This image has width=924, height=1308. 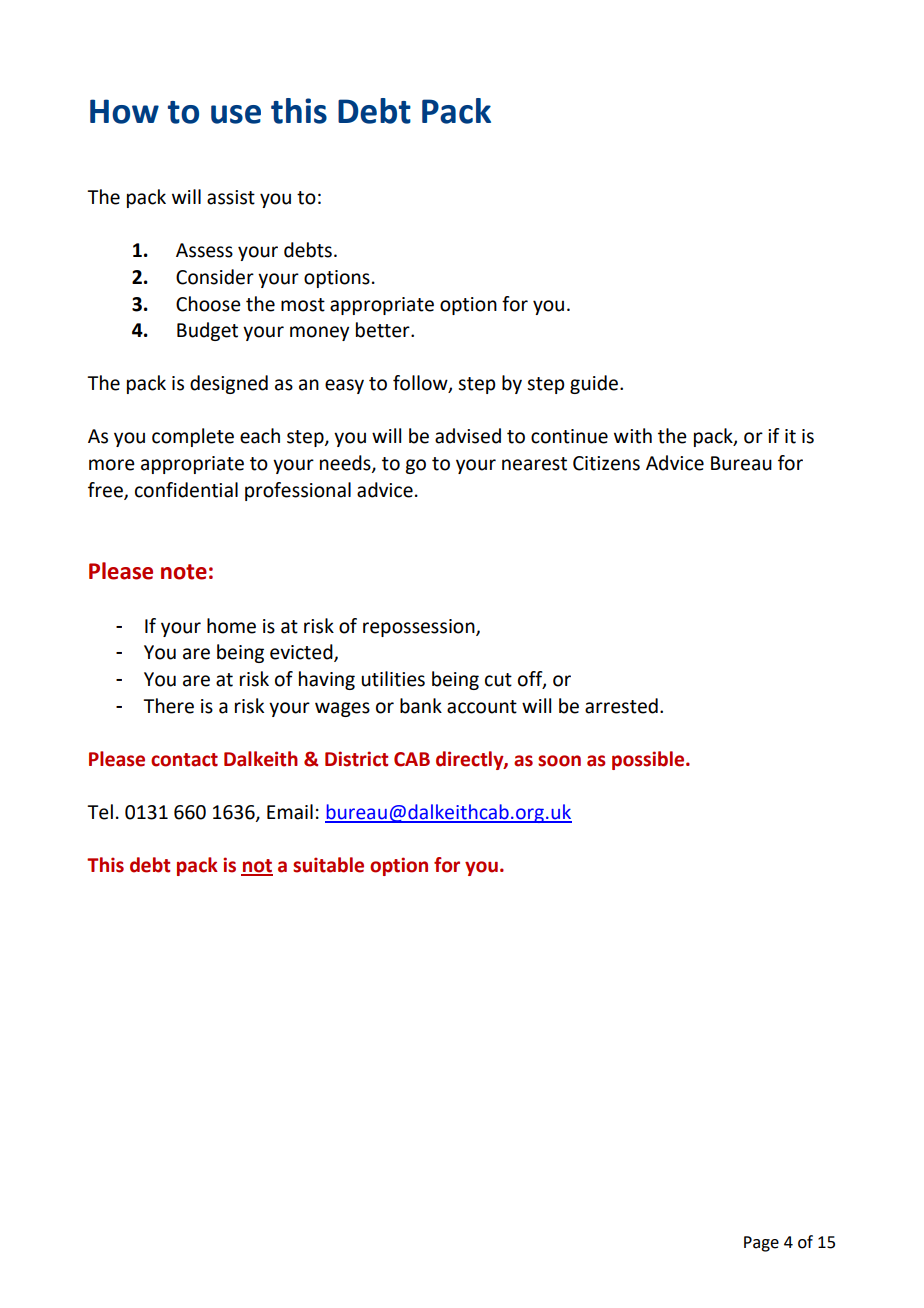 What do you see at coordinates (290, 812) in the image?
I see `Email` at bounding box center [290, 812].
